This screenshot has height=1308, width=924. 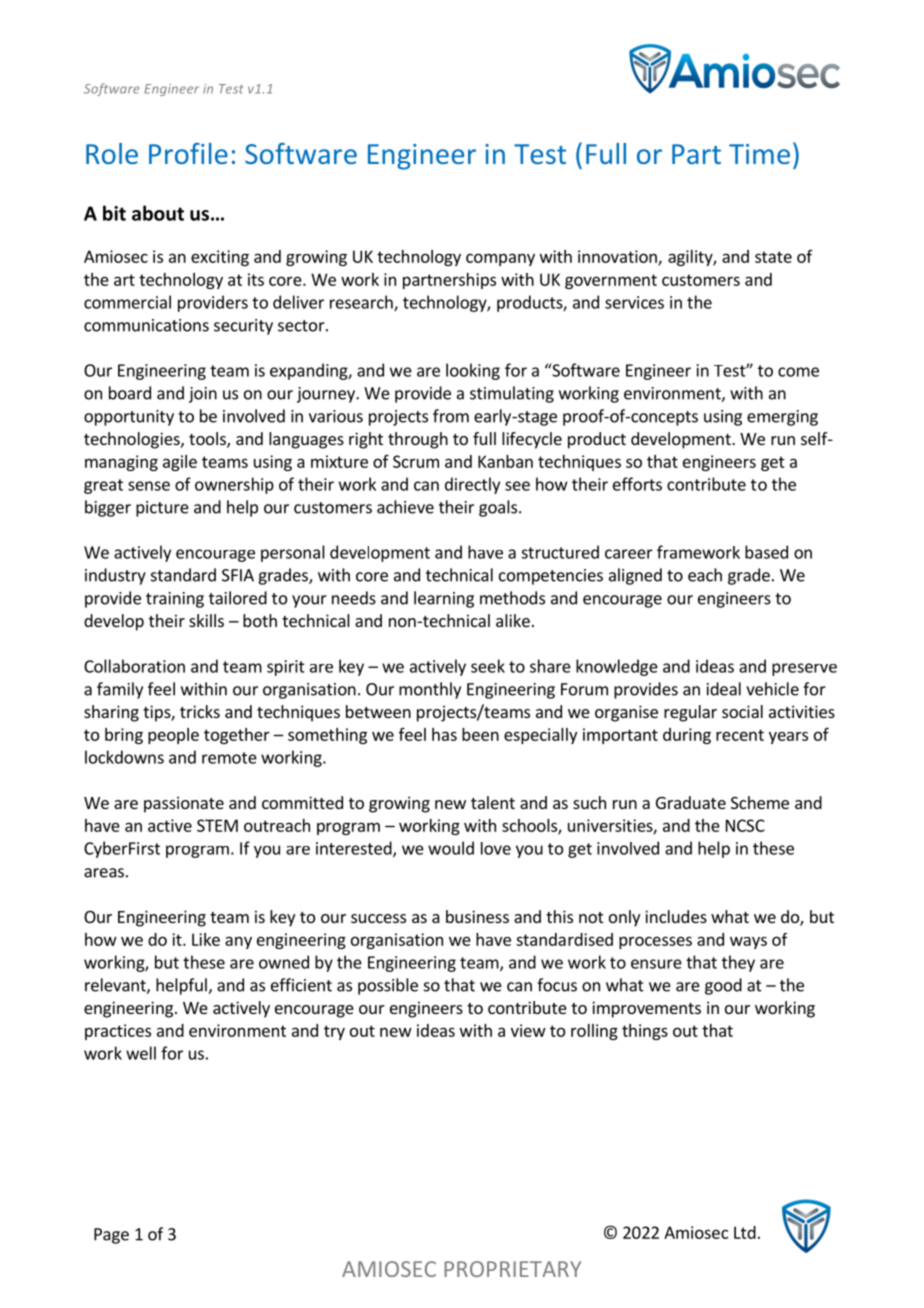 What do you see at coordinates (745, 1232) in the screenshot?
I see `Ltd` at bounding box center [745, 1232].
